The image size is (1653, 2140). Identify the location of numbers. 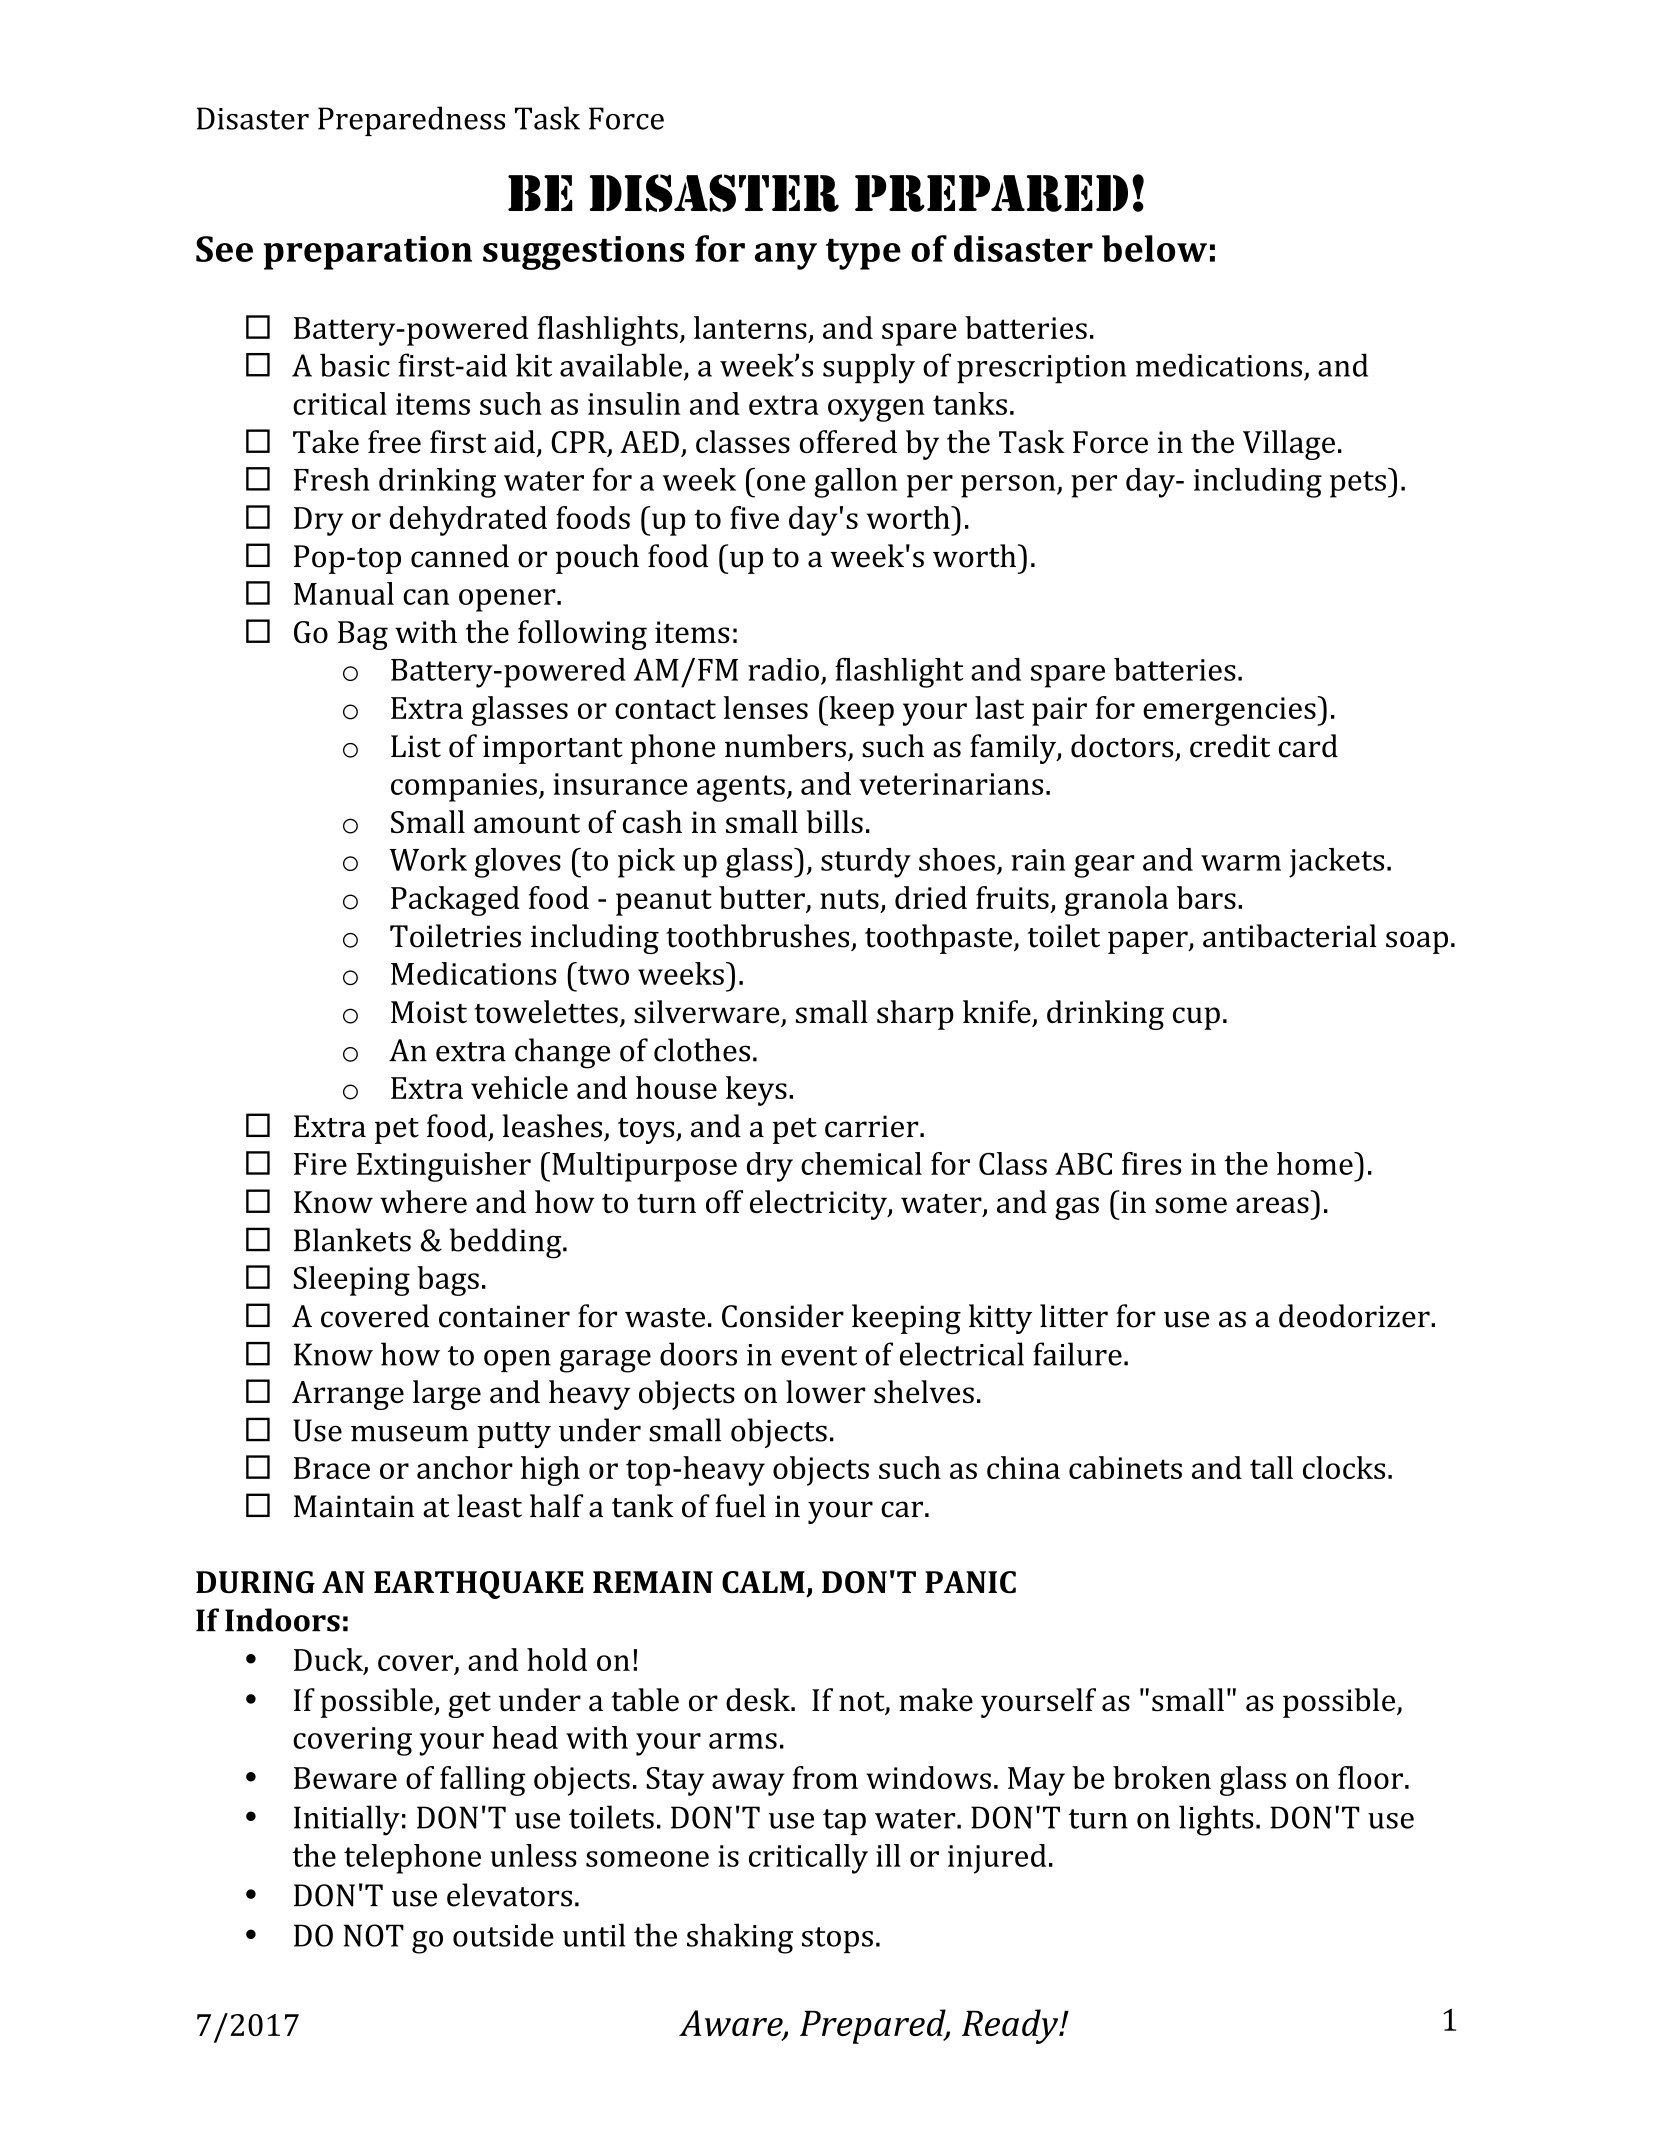
(785, 746).
